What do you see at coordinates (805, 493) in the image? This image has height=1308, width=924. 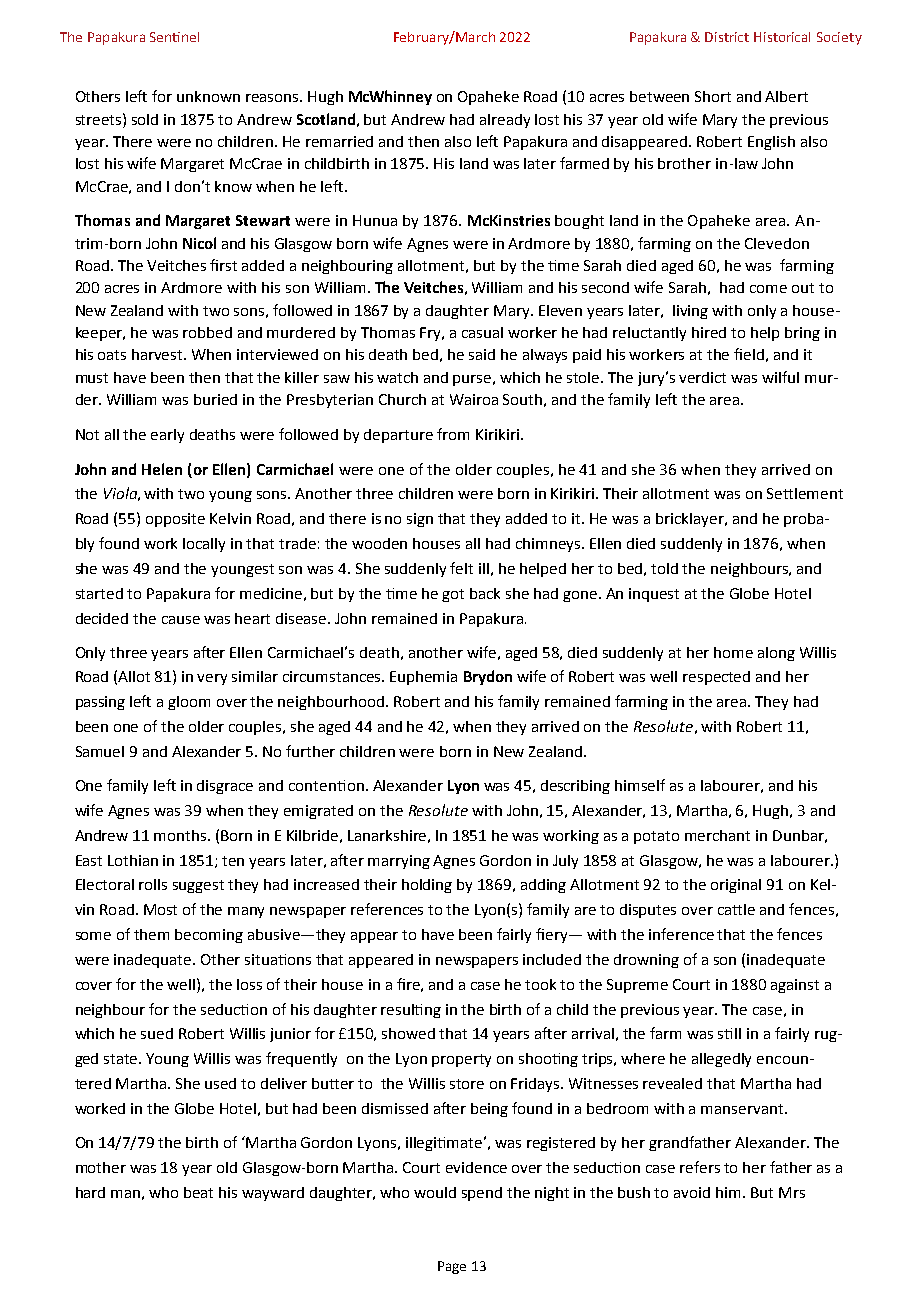 I see `Settlement` at bounding box center [805, 493].
